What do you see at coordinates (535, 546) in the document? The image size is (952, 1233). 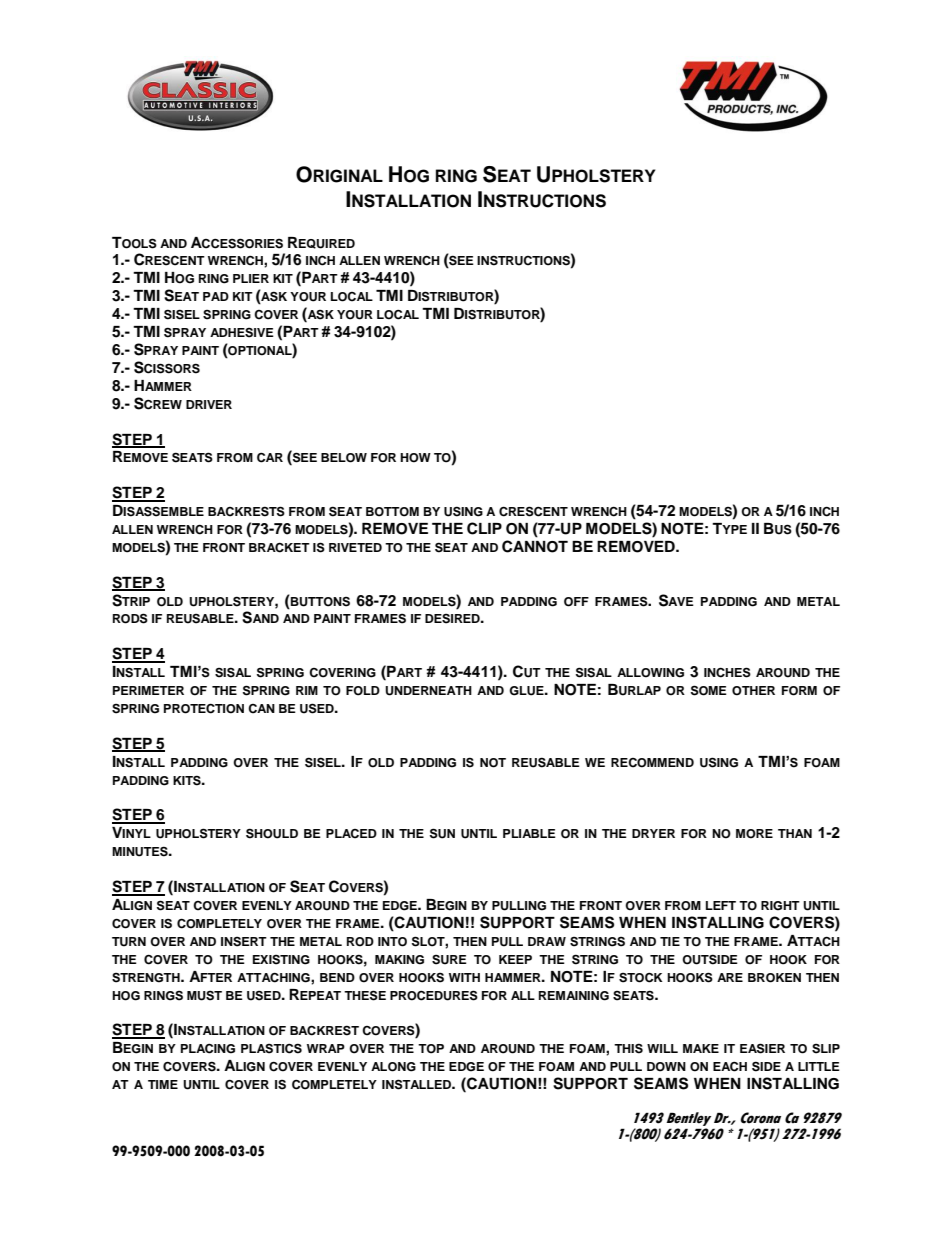 I see `CANNOT` at bounding box center [535, 546].
